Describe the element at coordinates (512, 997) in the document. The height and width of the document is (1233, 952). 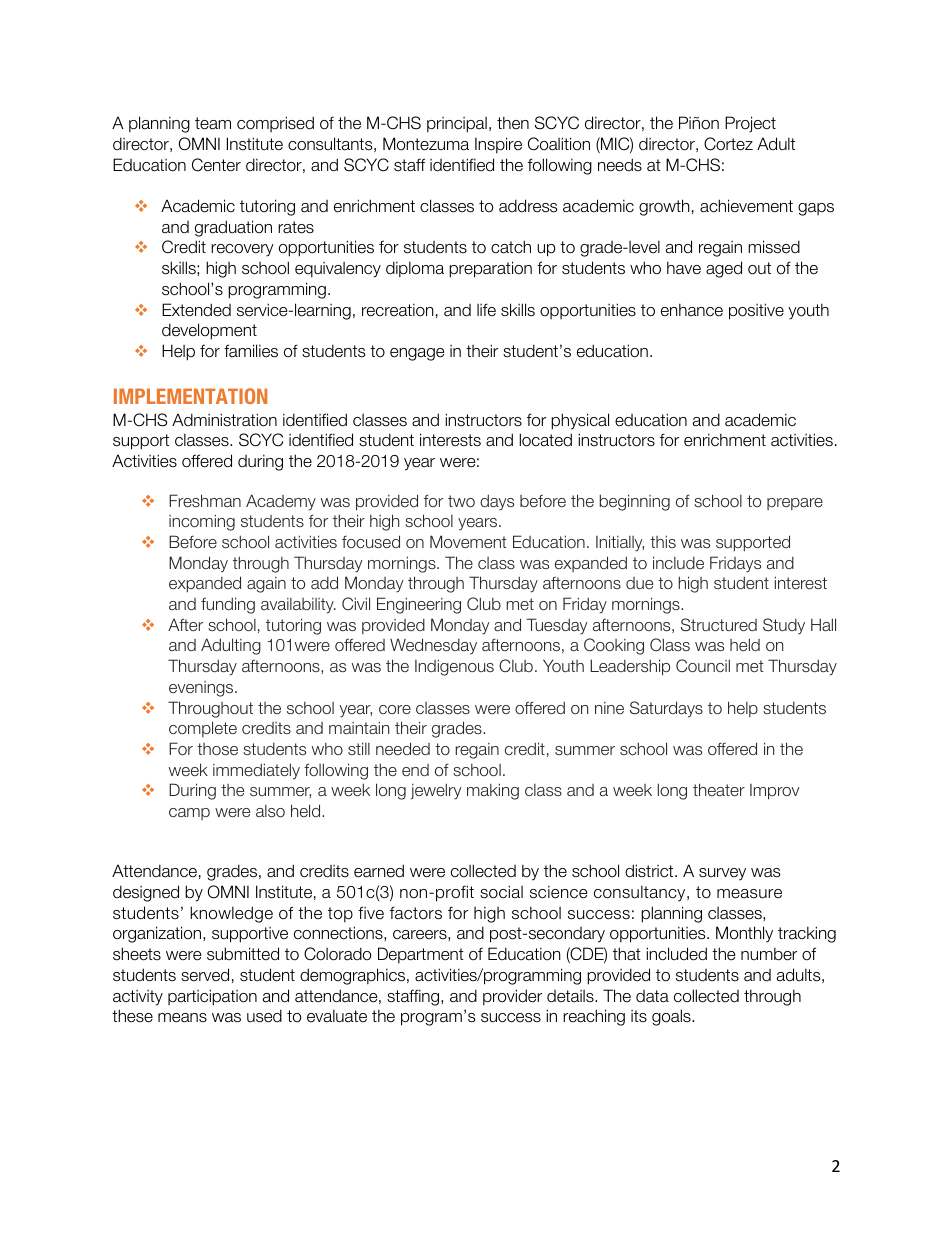
I see `provider` at that location.
